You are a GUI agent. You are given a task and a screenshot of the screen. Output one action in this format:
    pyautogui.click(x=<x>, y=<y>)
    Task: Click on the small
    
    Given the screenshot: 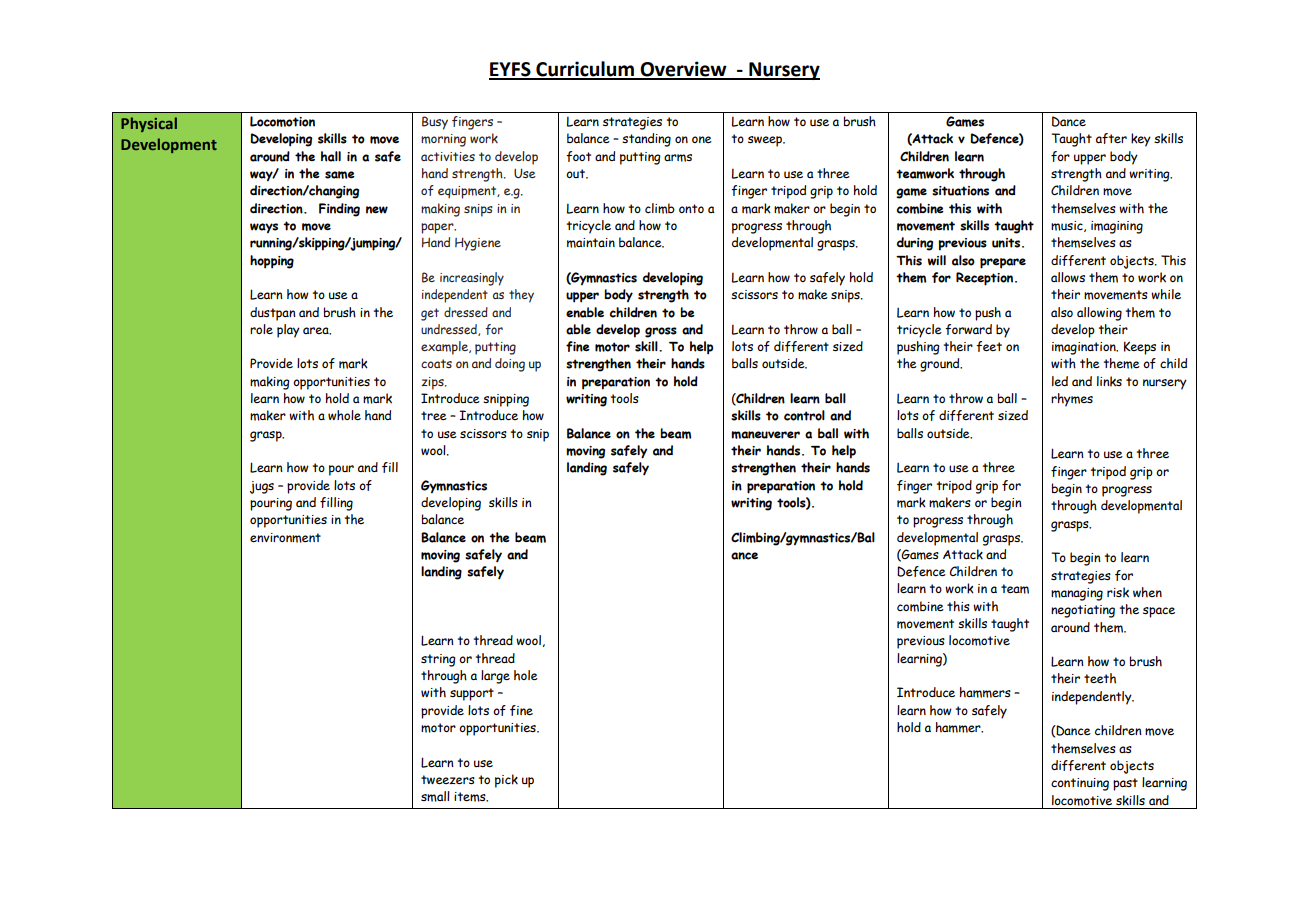 What is the action you would take?
    pyautogui.click(x=435, y=796)
